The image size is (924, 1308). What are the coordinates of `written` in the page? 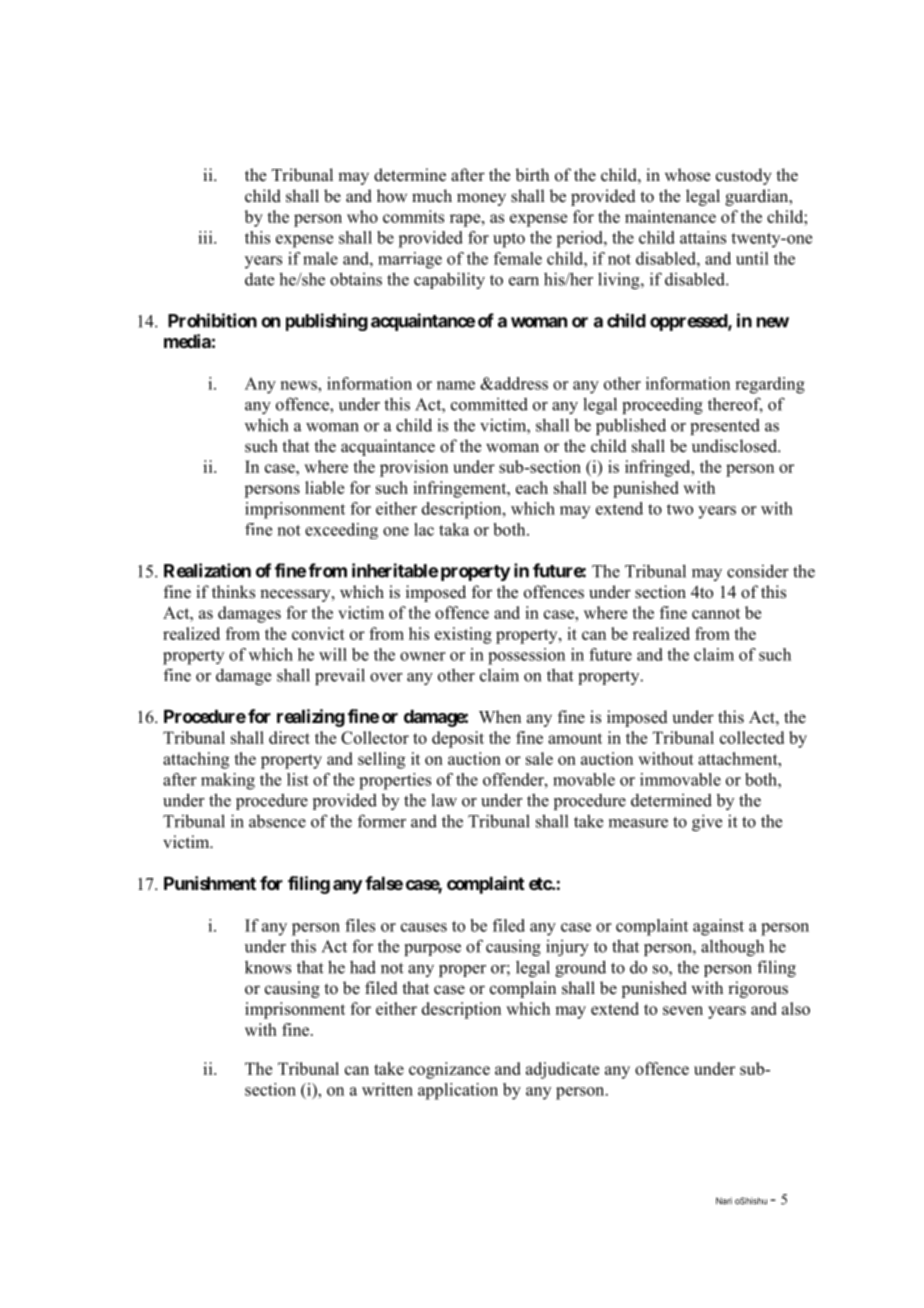 It's located at (387, 1089).
